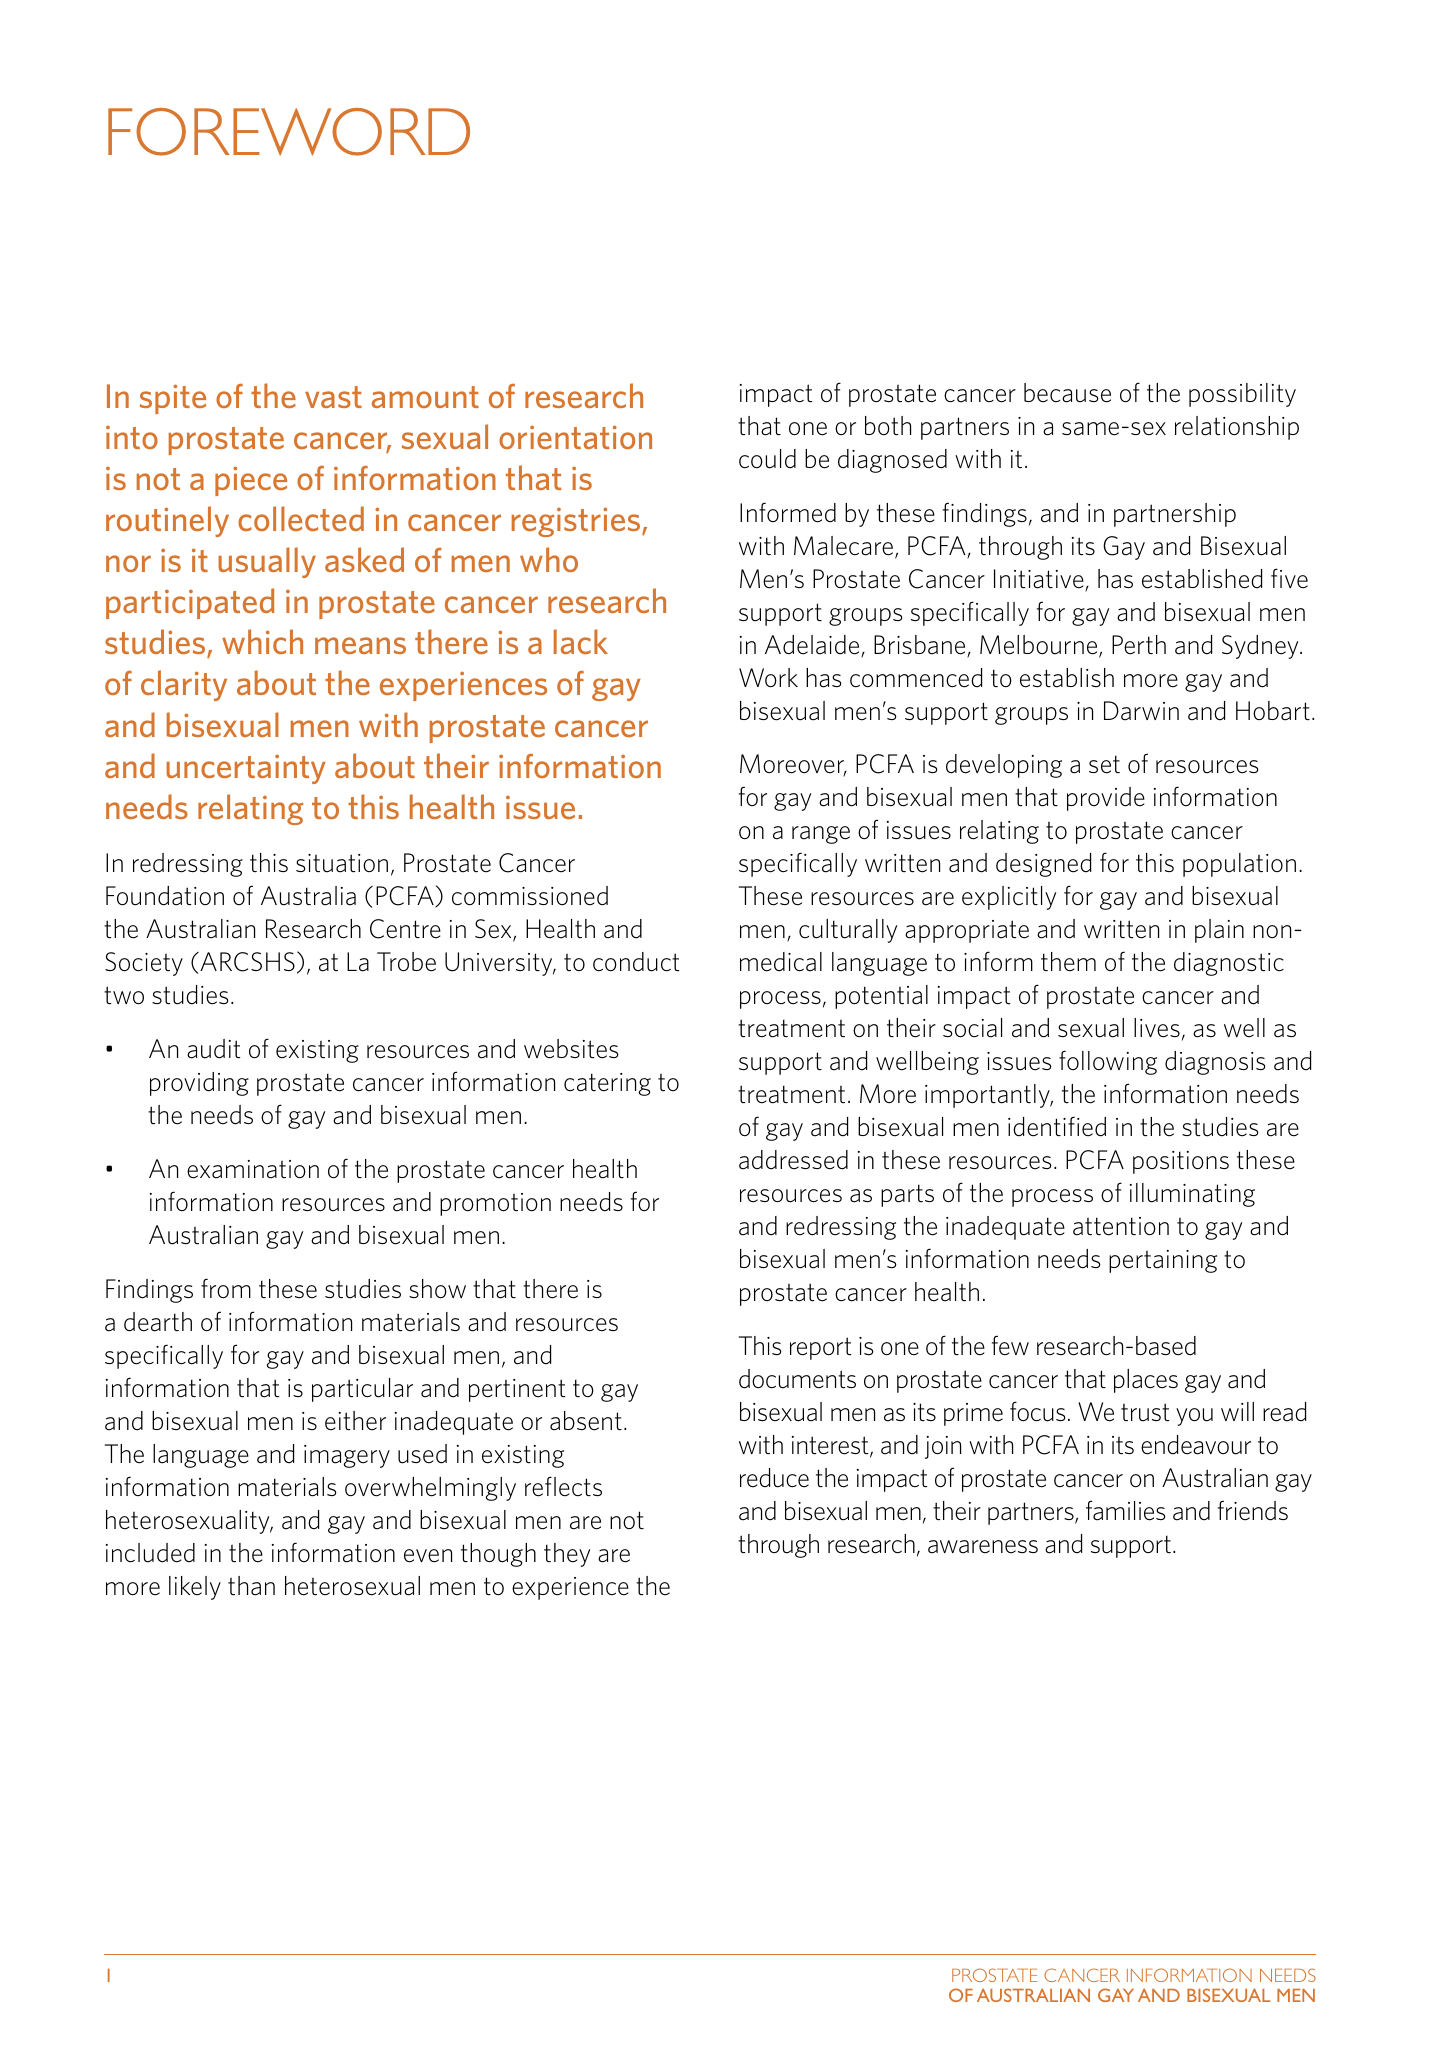 The height and width of the screenshot is (2058, 1455). What do you see at coordinates (289, 132) in the screenshot?
I see `FOREWORD` at bounding box center [289, 132].
